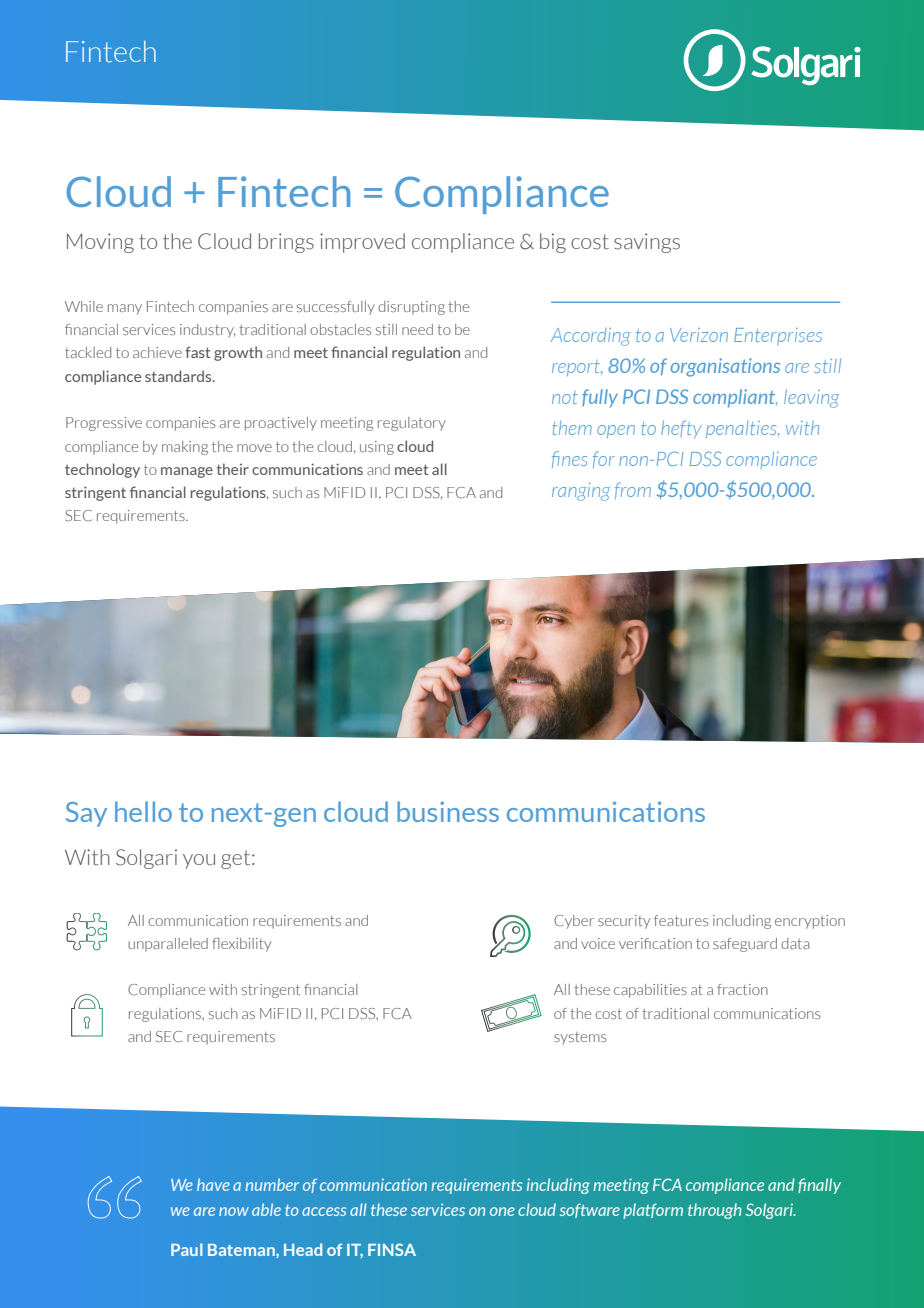  I want to click on savings, so click(647, 243).
